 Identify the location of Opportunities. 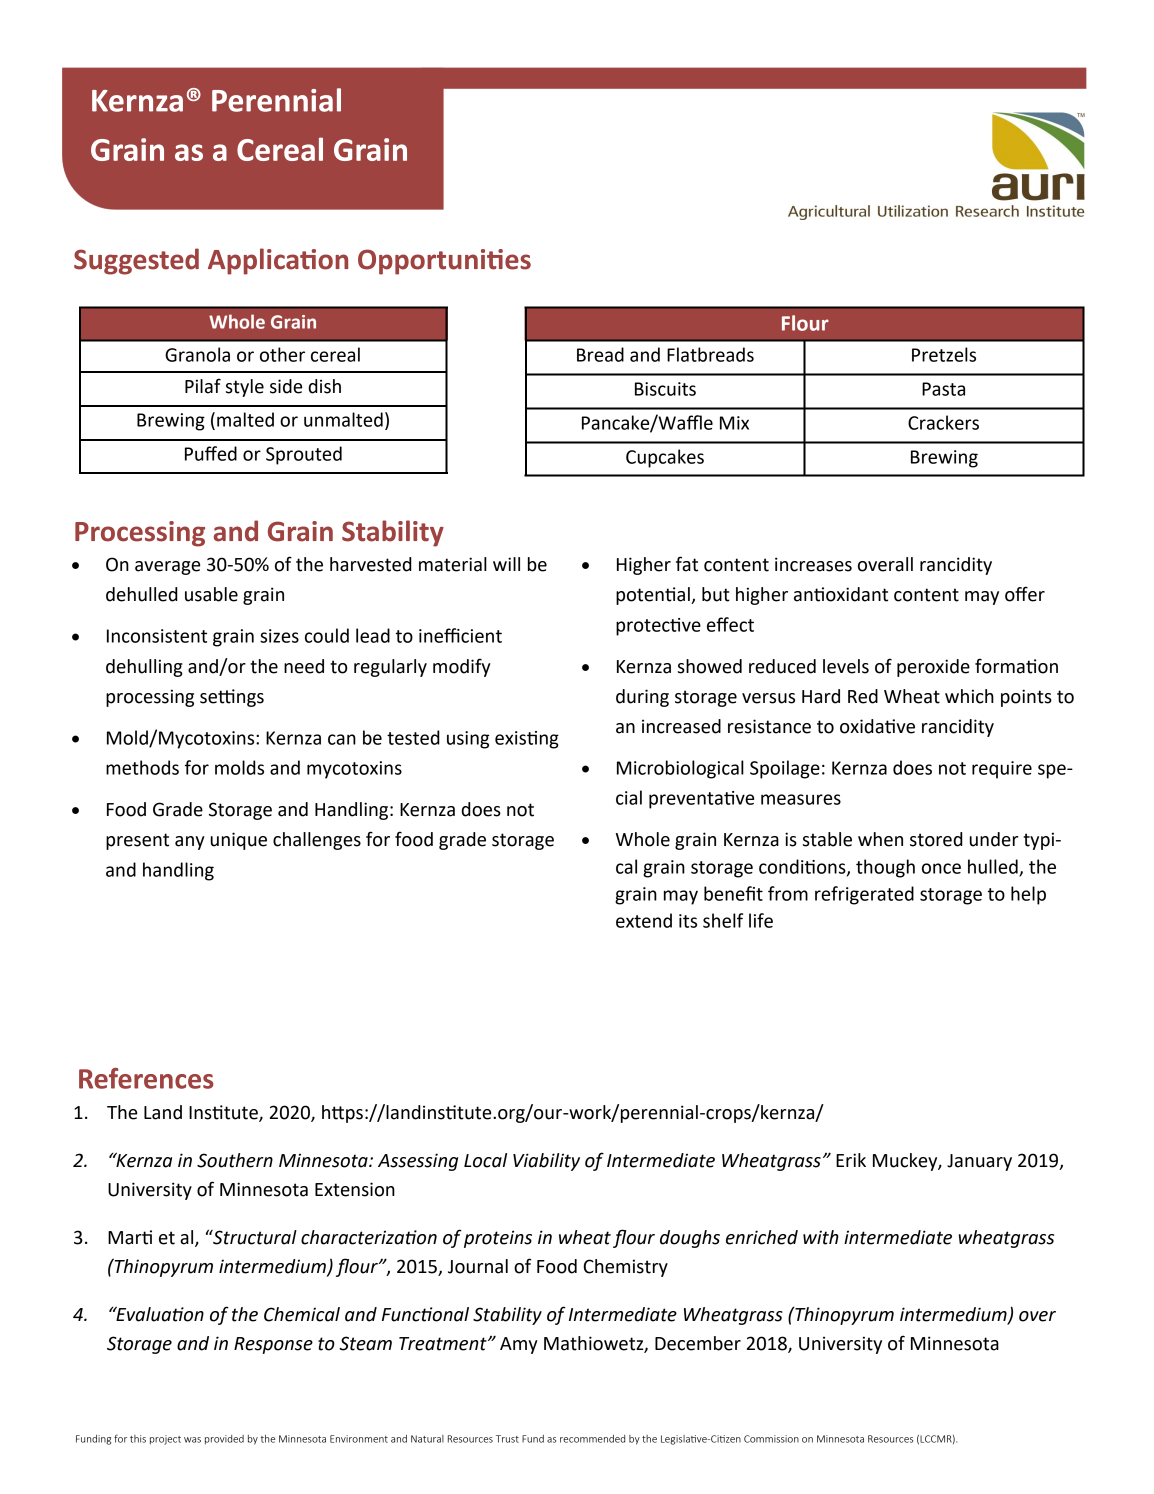
(444, 262).
